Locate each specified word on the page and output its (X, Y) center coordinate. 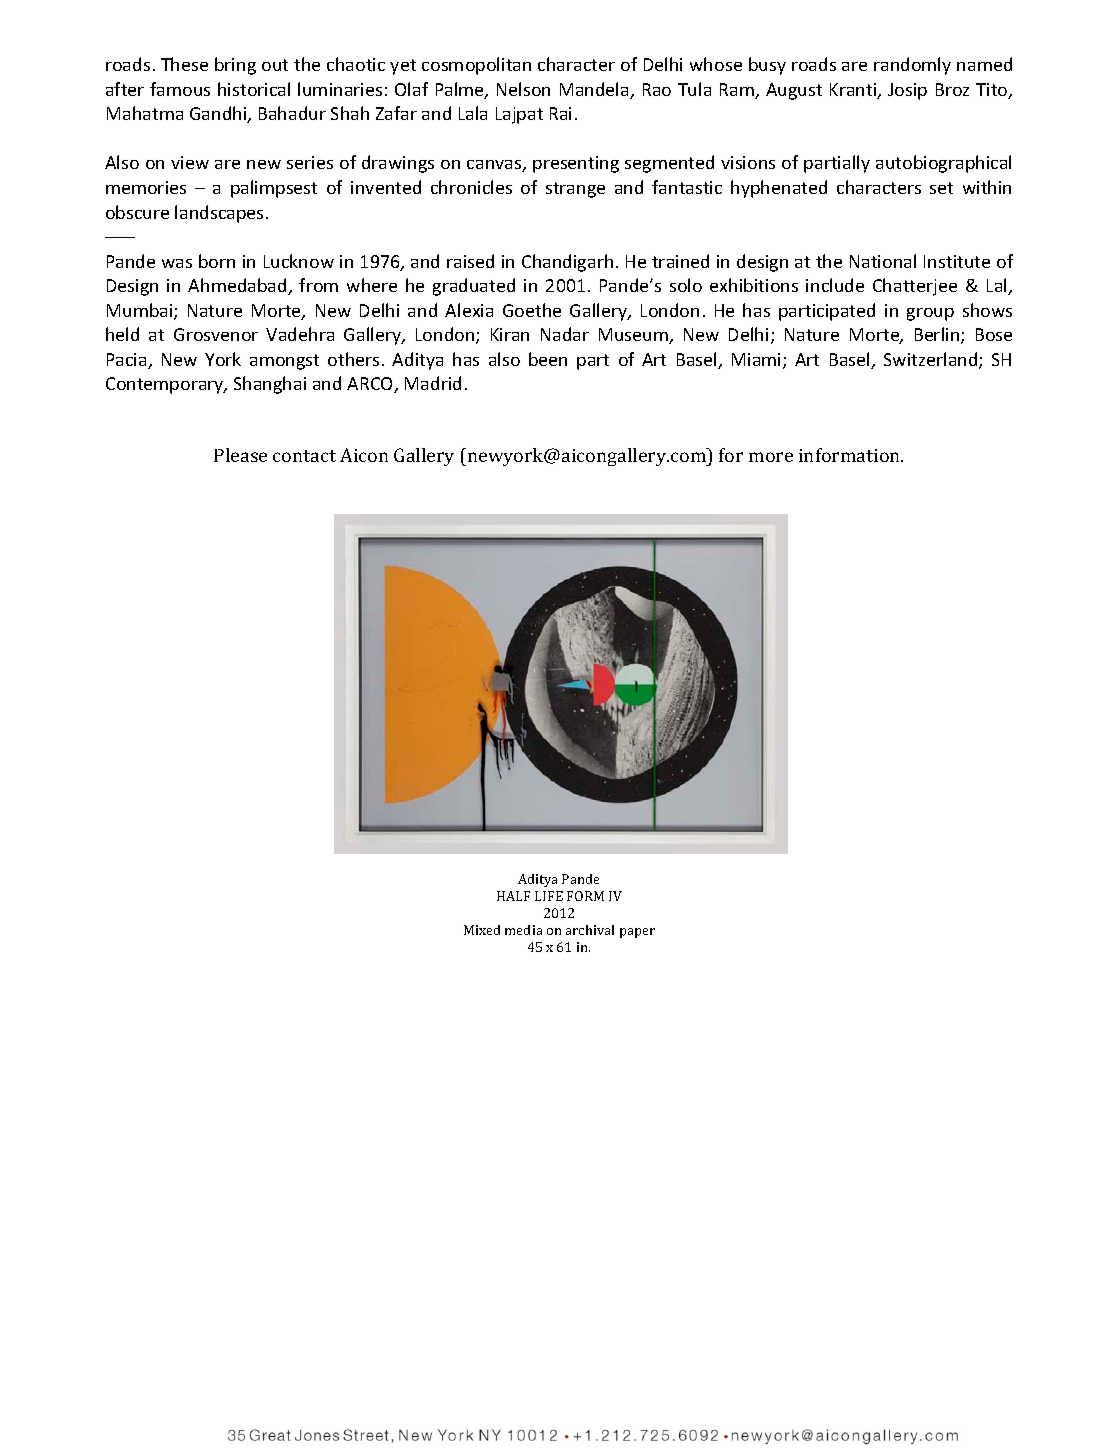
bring (235, 66)
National (883, 261)
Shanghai (270, 385)
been (548, 359)
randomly (912, 66)
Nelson (523, 89)
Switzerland (932, 360)
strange (575, 190)
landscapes (219, 214)
